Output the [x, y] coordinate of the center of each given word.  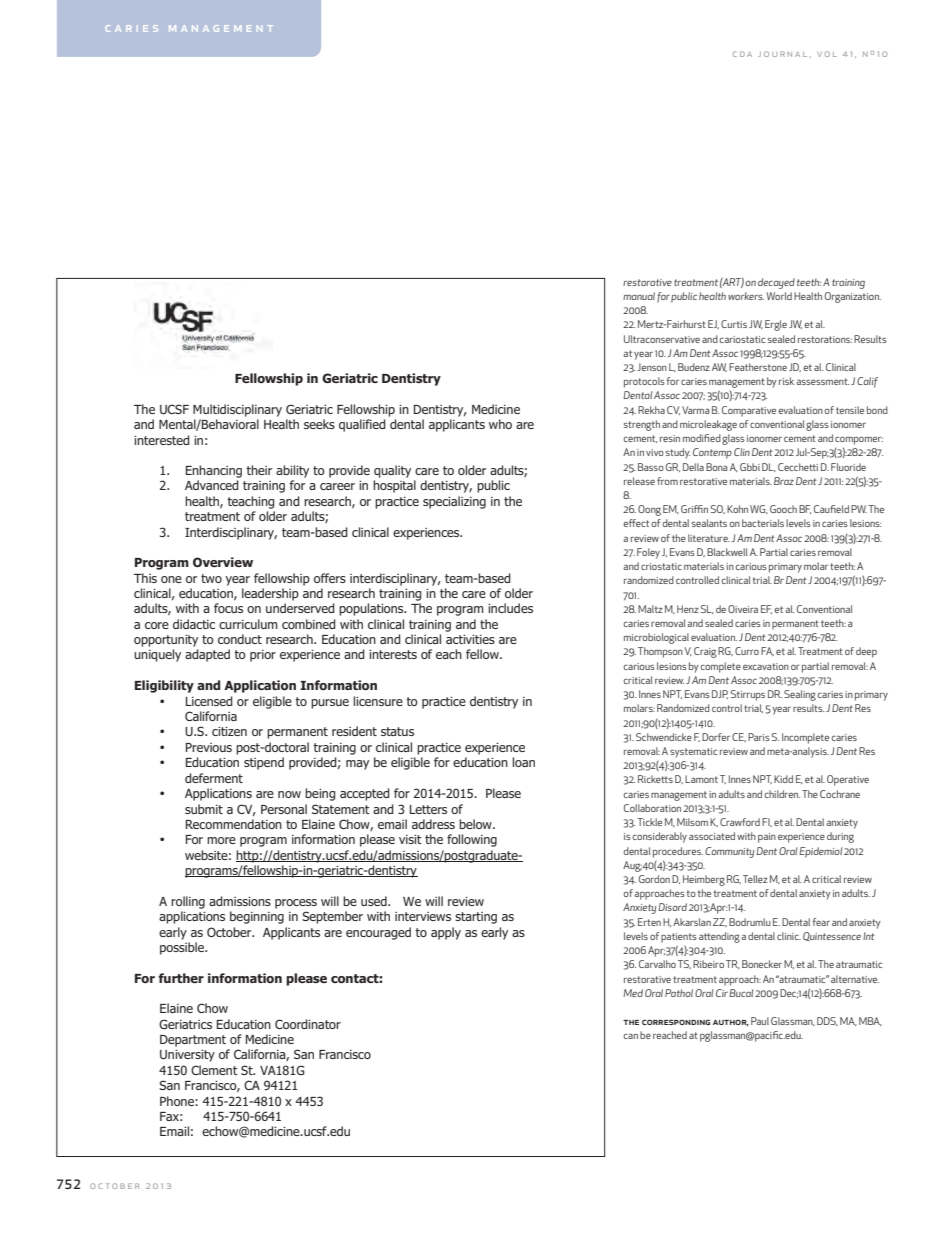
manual [639, 296]
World [779, 296]
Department [193, 1041]
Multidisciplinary [237, 410]
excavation [766, 666]
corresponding [676, 1022]
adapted [207, 655]
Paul [760, 1021]
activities [470, 639]
